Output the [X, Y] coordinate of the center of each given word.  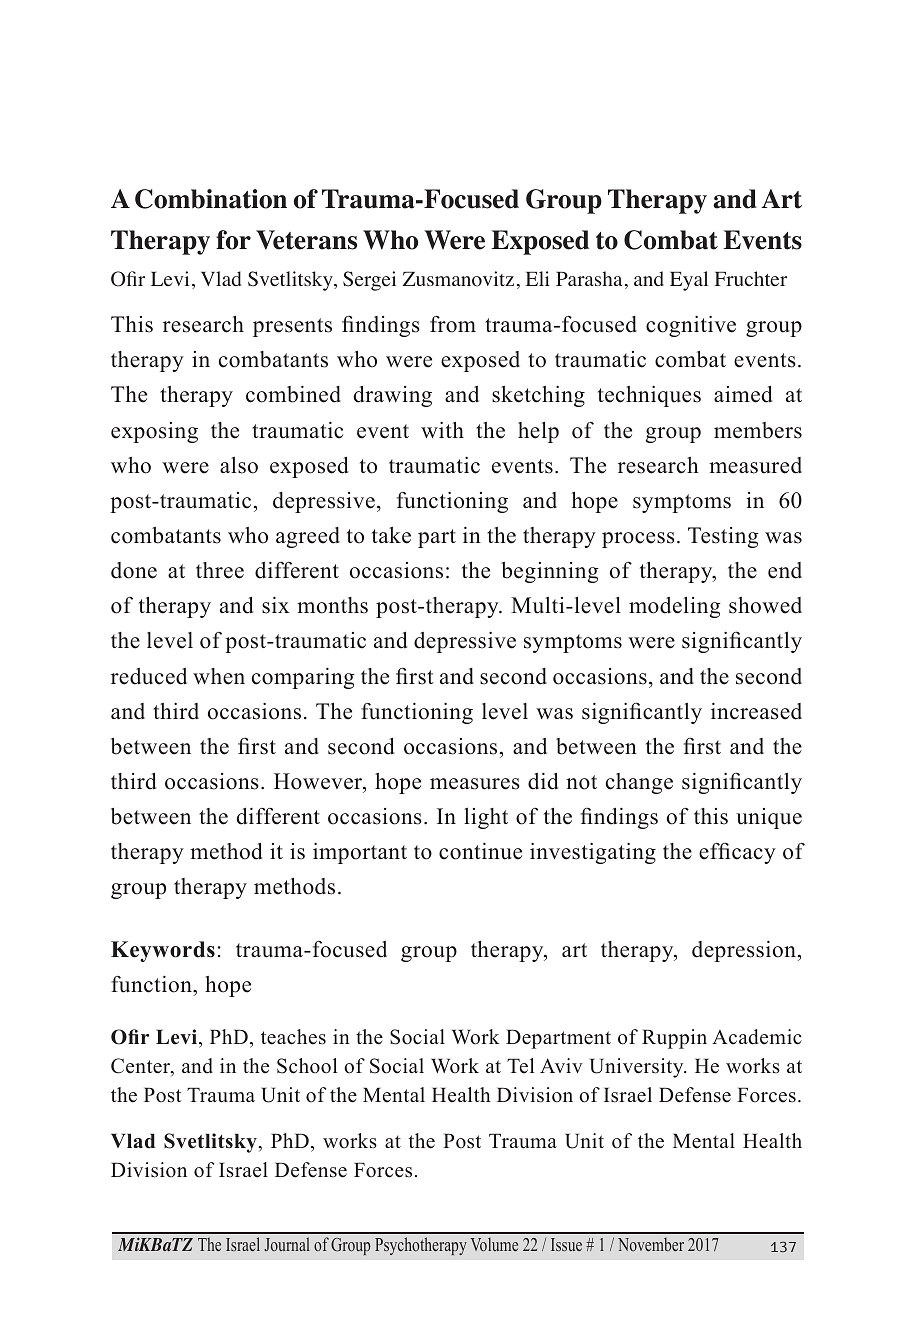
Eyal [689, 281]
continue [480, 851]
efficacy [737, 853]
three [220, 570]
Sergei [369, 281]
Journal [287, 1244]
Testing [723, 537]
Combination [211, 199]
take [391, 535]
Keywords [163, 951]
